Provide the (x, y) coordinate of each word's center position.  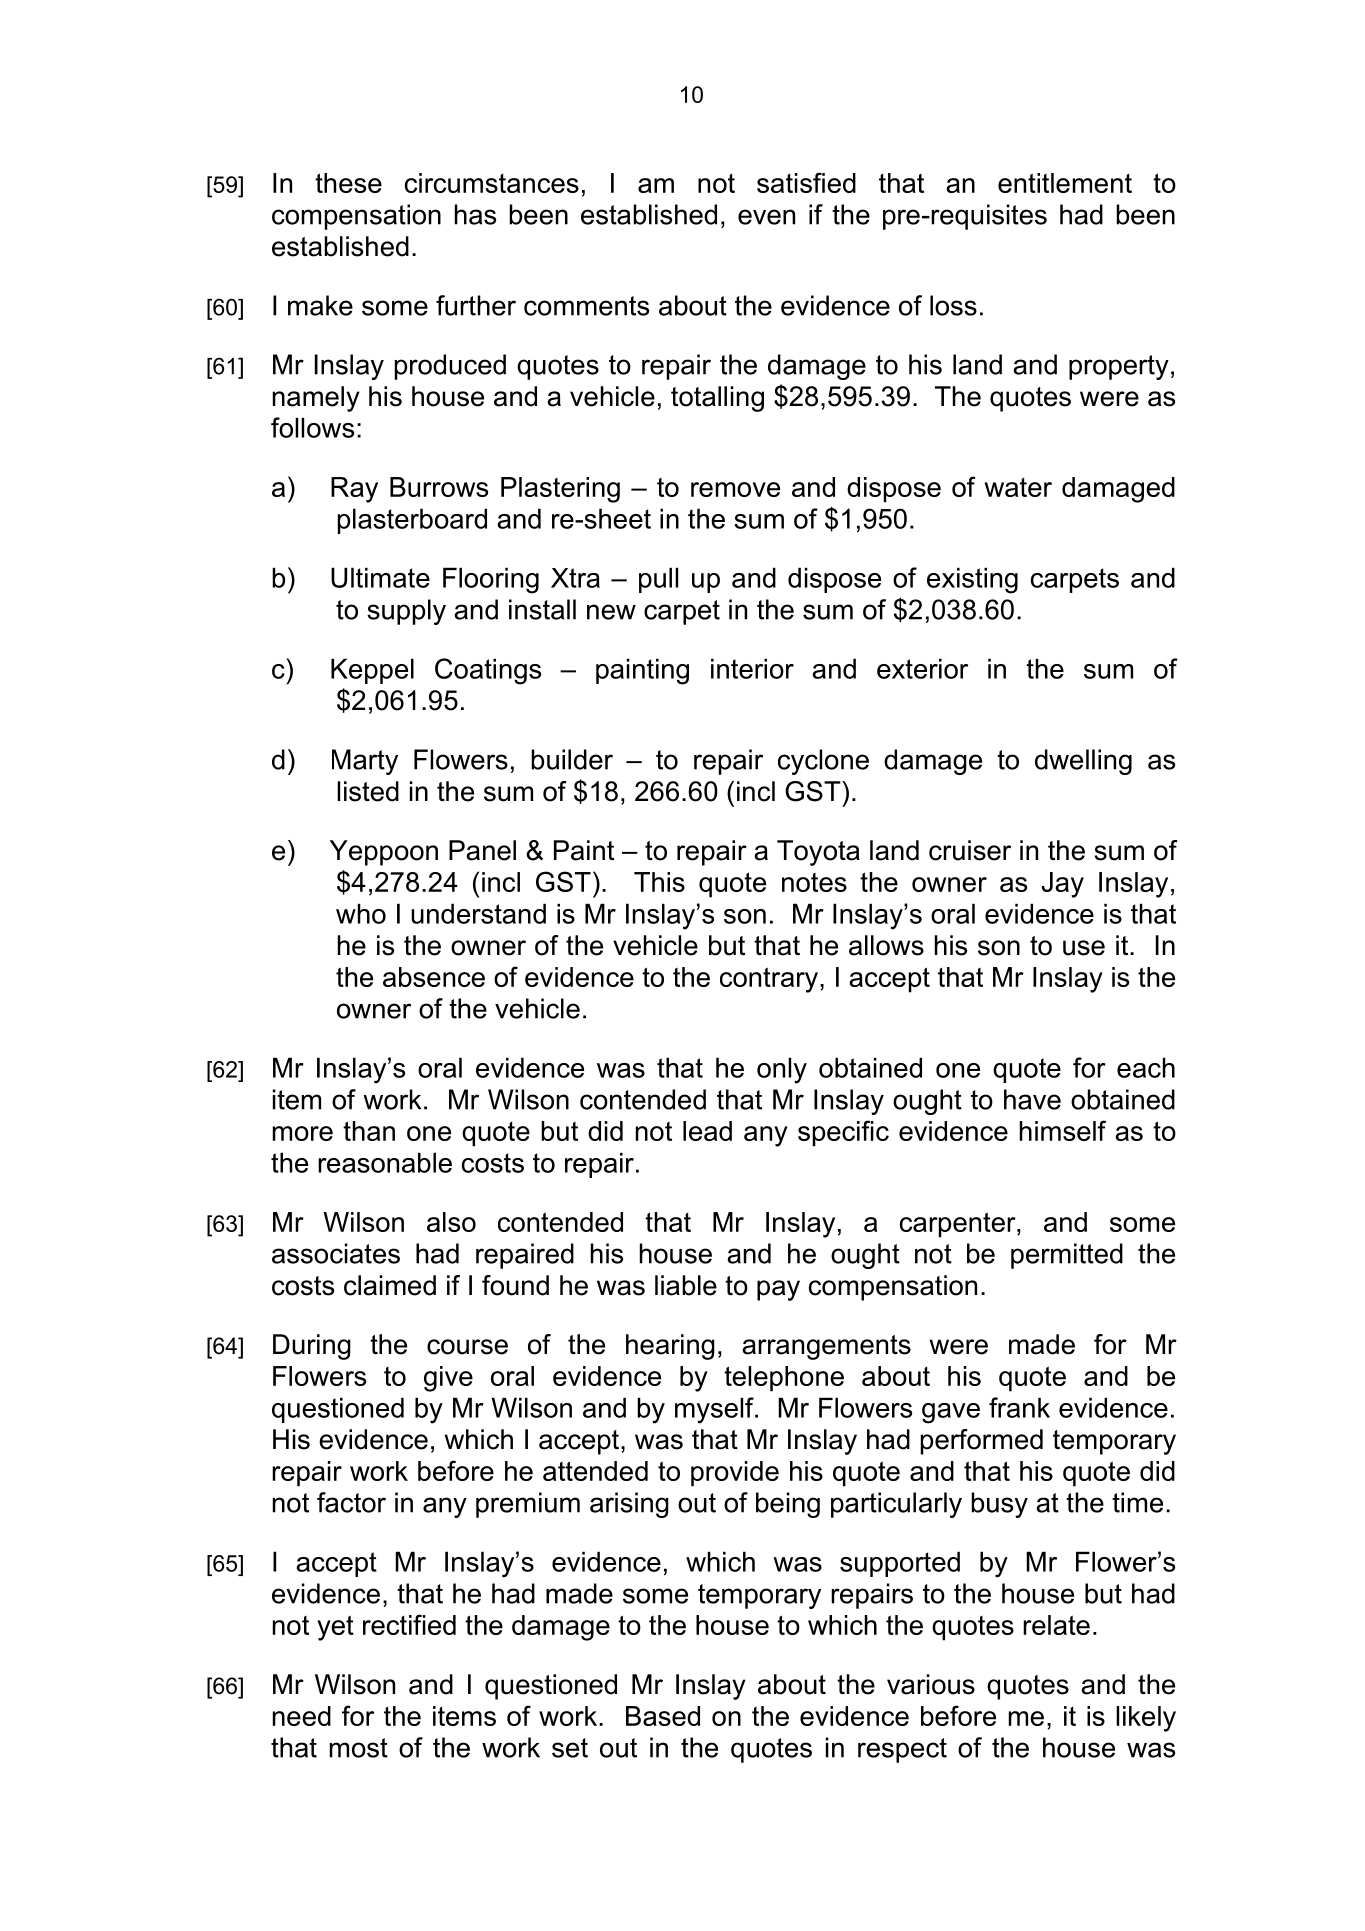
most (359, 1748)
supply (406, 612)
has (475, 214)
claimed (390, 1285)
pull (658, 580)
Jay (1063, 885)
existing (972, 580)
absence (434, 977)
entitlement (1065, 183)
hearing (670, 1347)
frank (1019, 1407)
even (766, 217)
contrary (769, 980)
